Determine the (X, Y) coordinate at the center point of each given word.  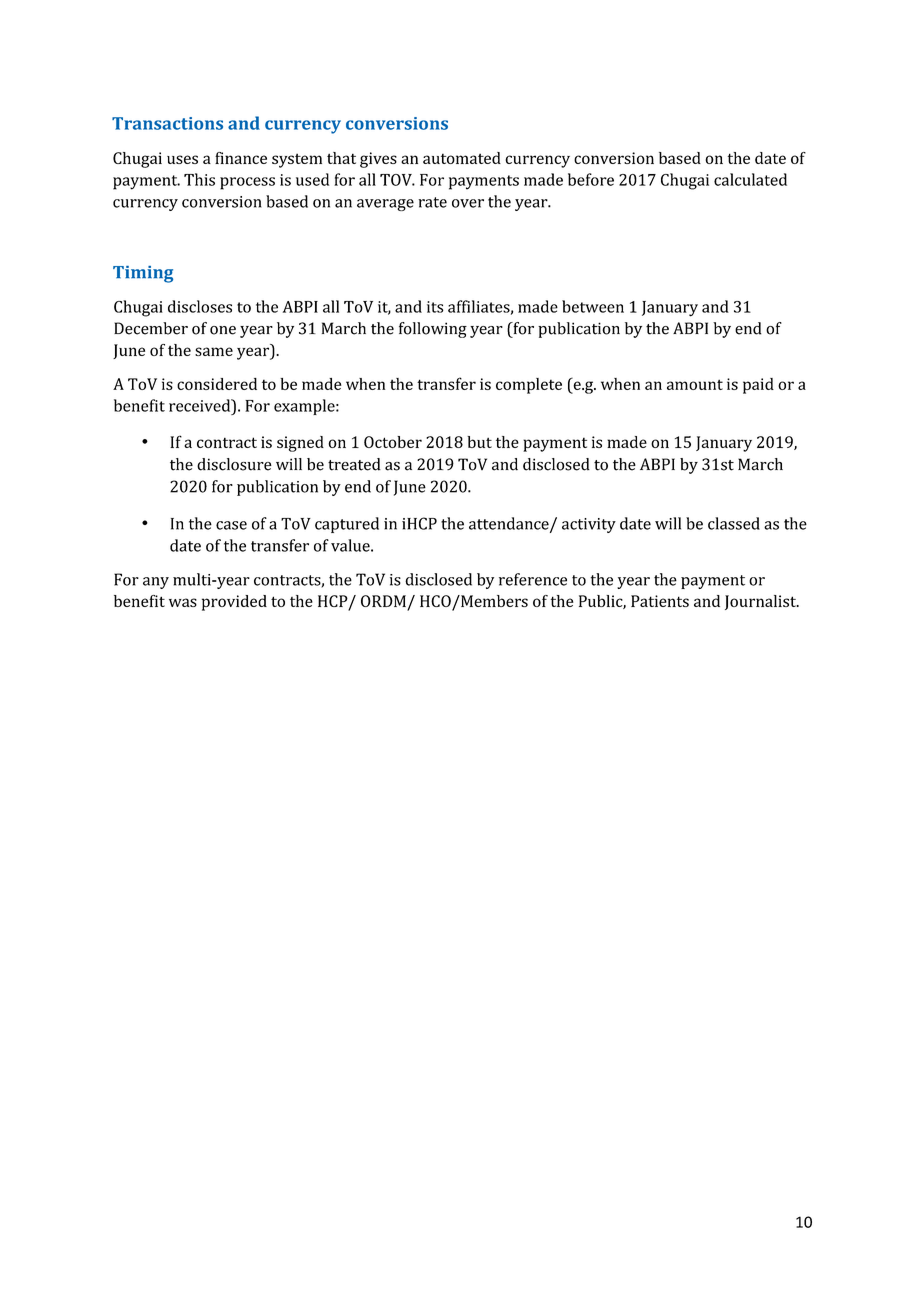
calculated (750, 179)
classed (734, 523)
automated (462, 158)
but (479, 442)
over (468, 203)
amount (695, 384)
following (433, 330)
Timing (143, 274)
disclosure (234, 464)
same (214, 351)
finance (241, 158)
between (593, 306)
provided (234, 603)
